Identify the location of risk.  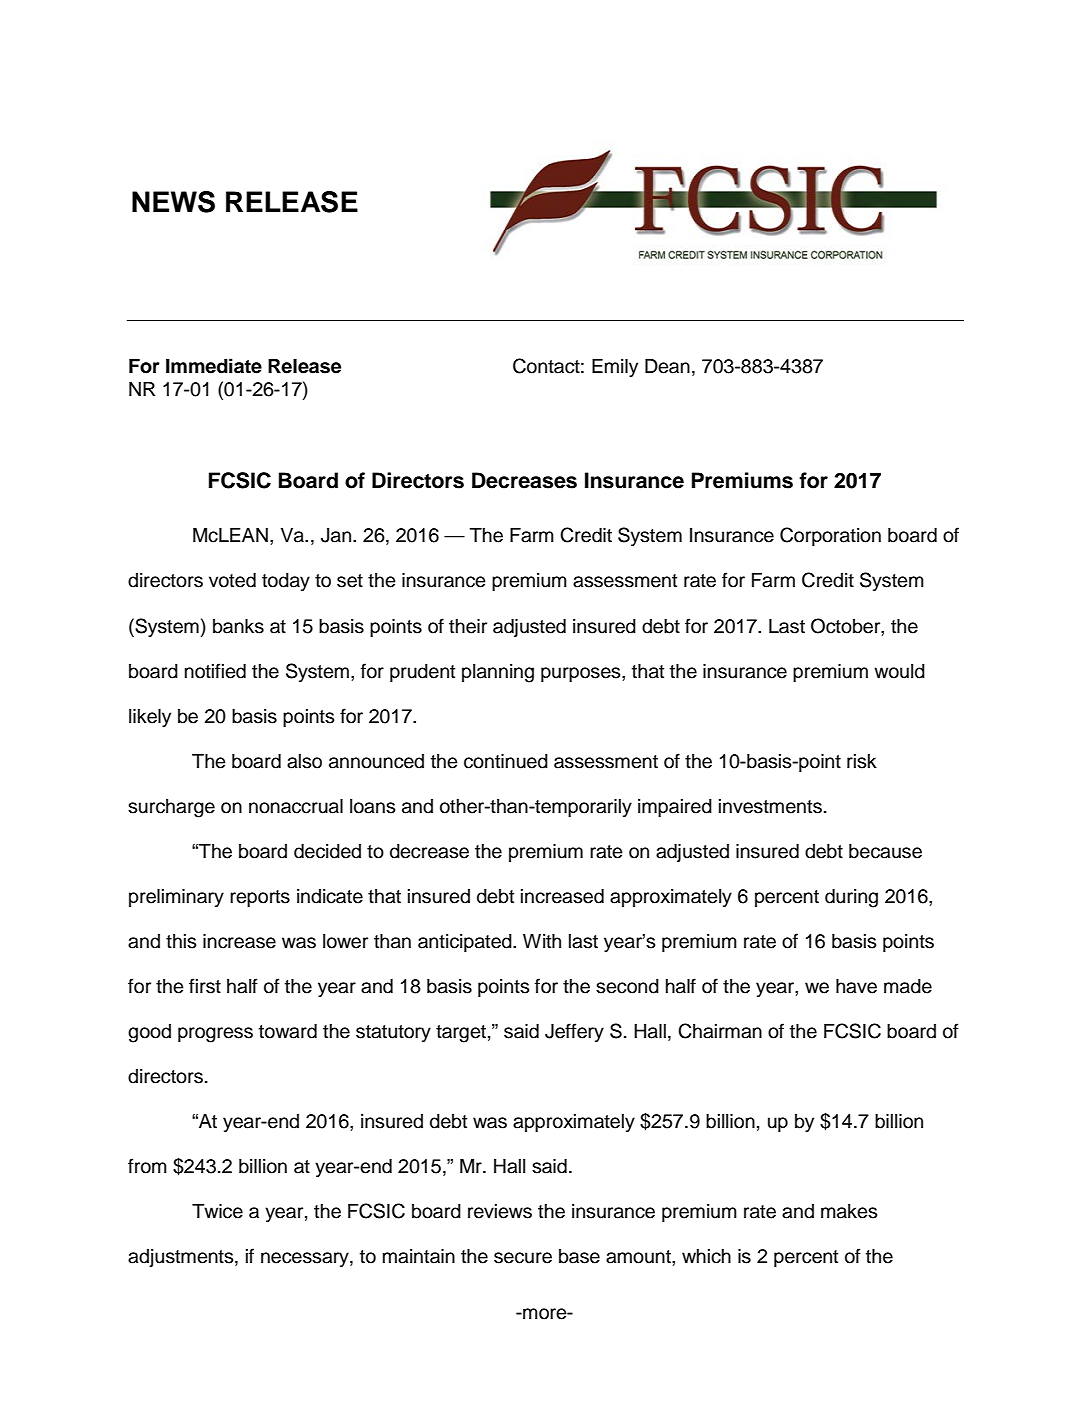
(862, 761).
